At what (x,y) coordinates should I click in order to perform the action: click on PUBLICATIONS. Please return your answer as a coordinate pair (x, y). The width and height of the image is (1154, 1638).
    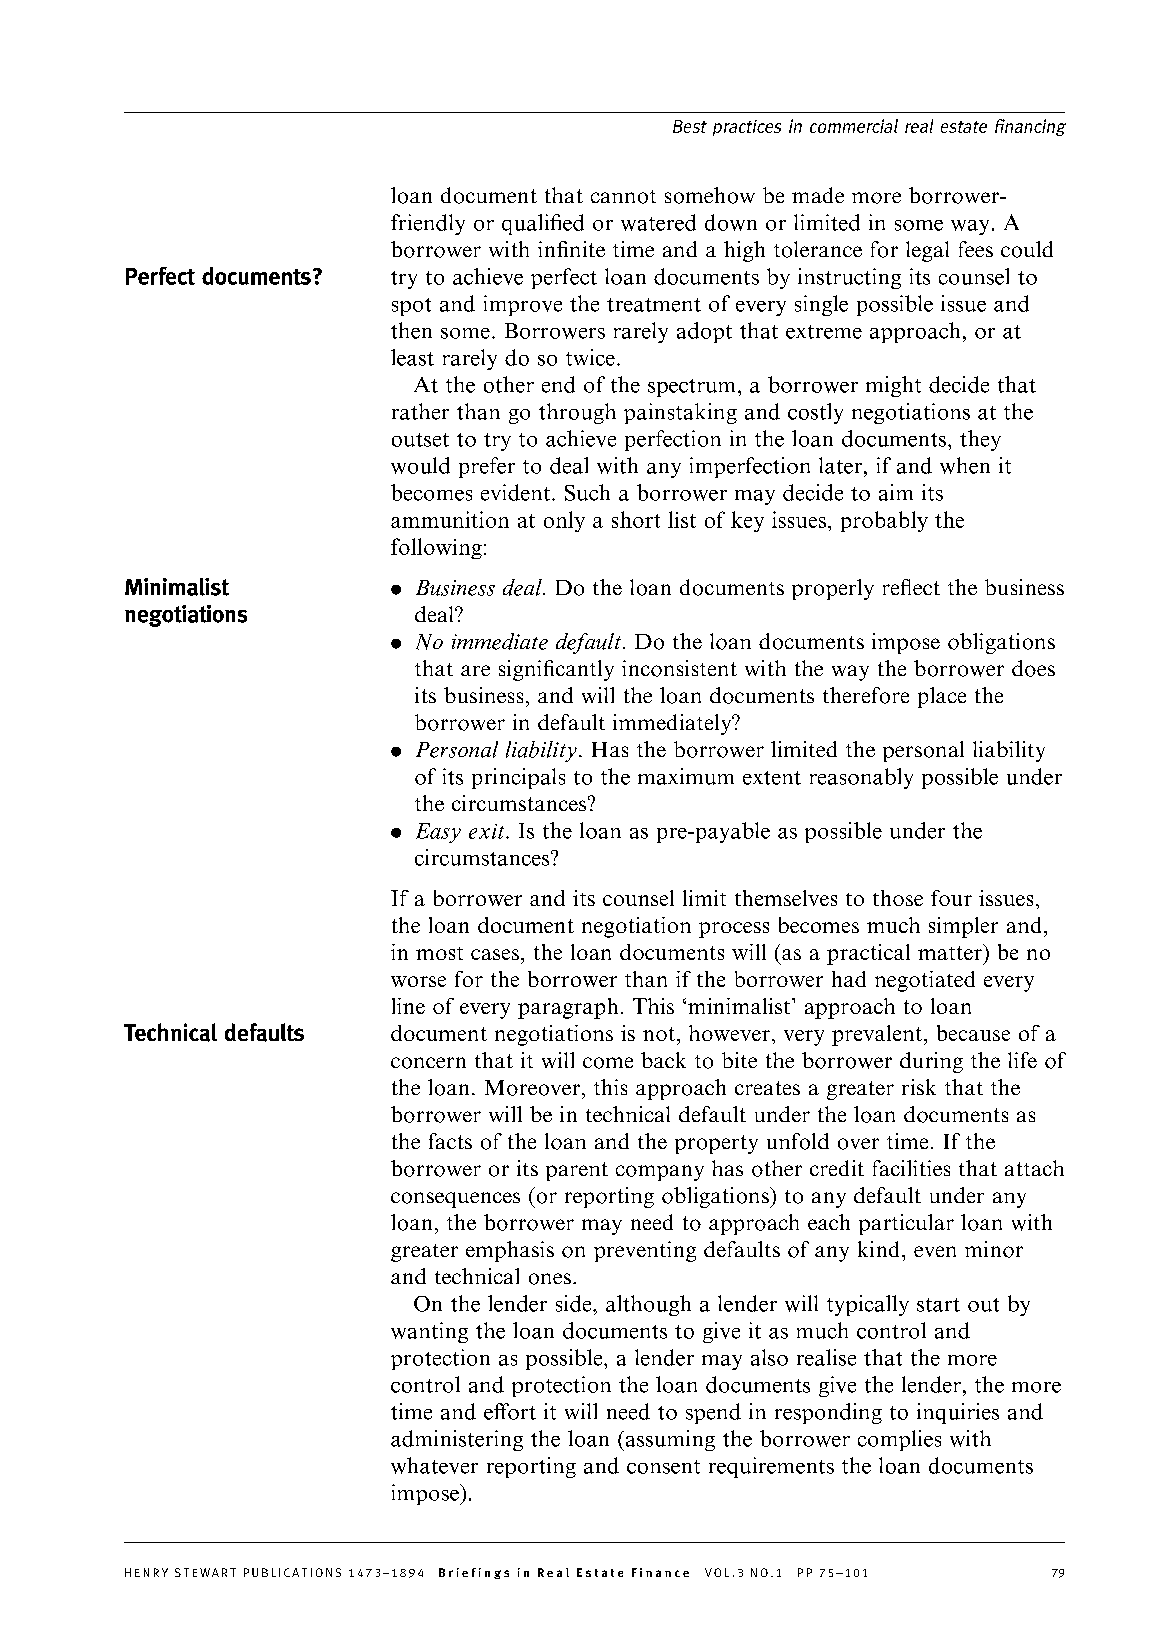
    Looking at the image, I should click on (292, 1572).
